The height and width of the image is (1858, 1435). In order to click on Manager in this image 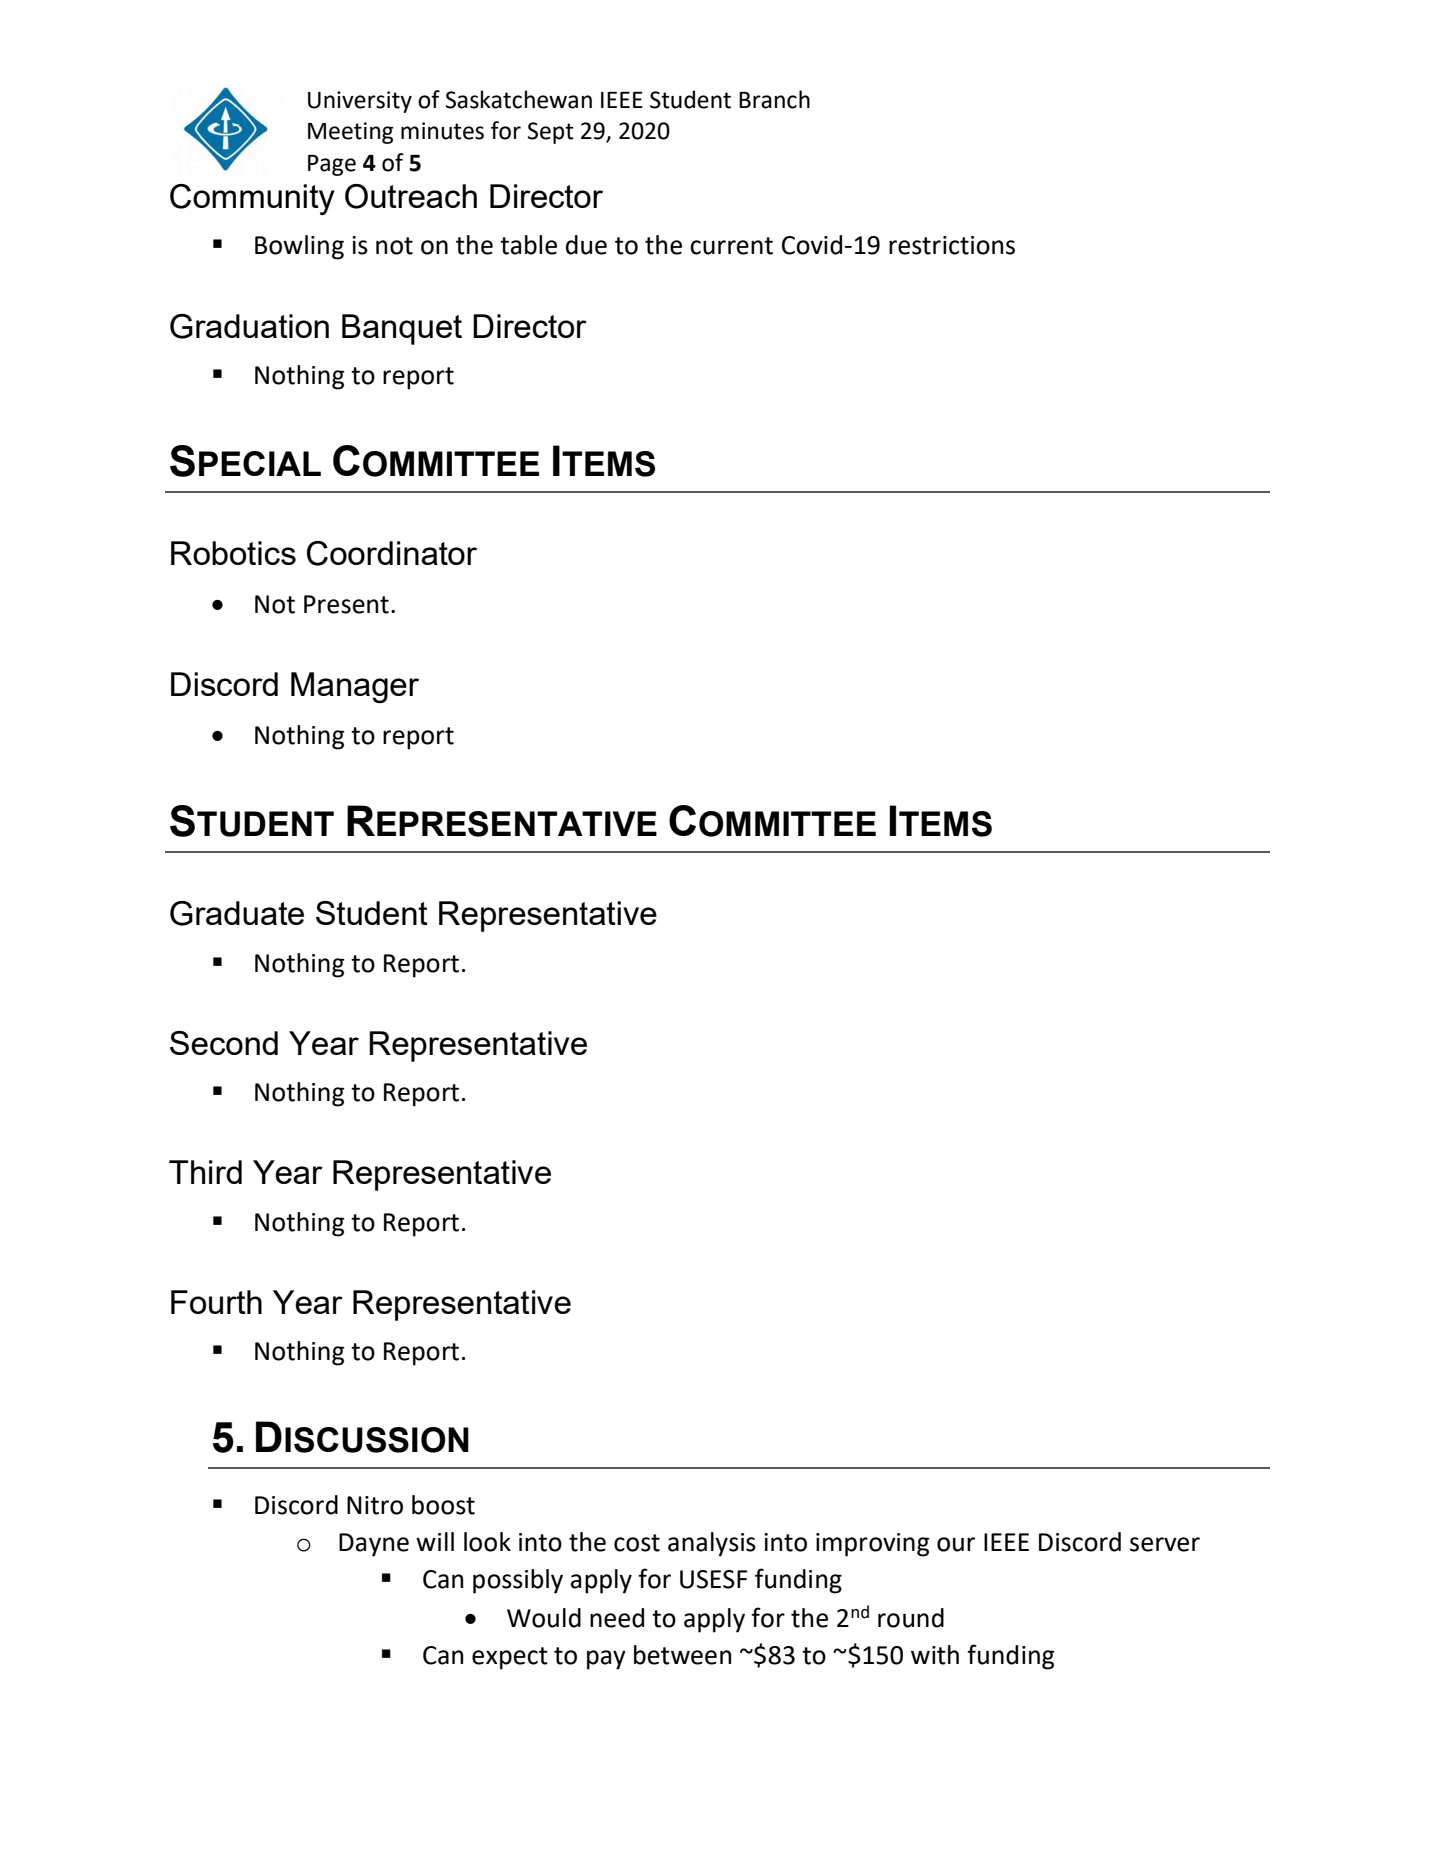, I will do `click(355, 688)`.
